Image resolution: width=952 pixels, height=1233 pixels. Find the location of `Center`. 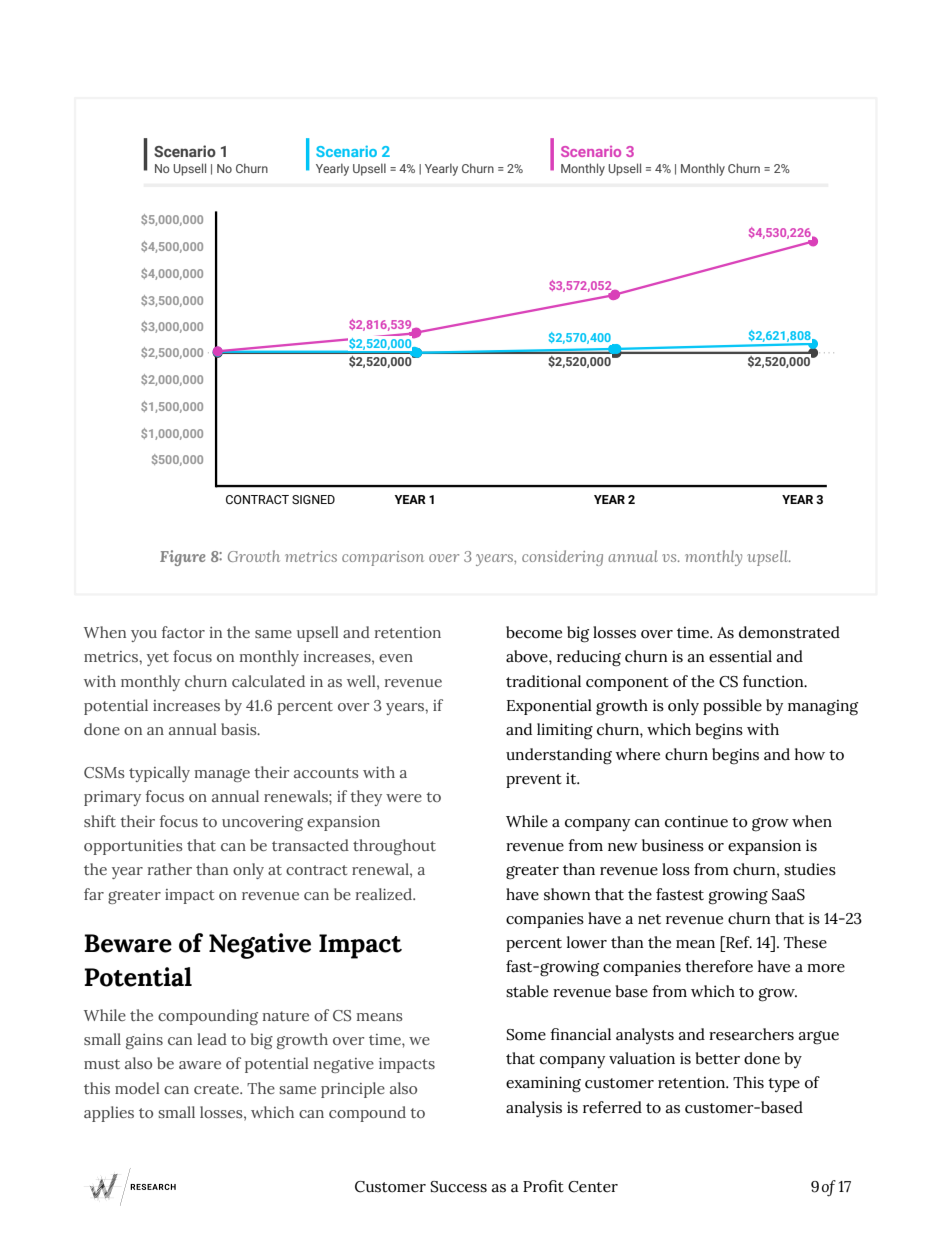

Center is located at coordinates (593, 1187).
